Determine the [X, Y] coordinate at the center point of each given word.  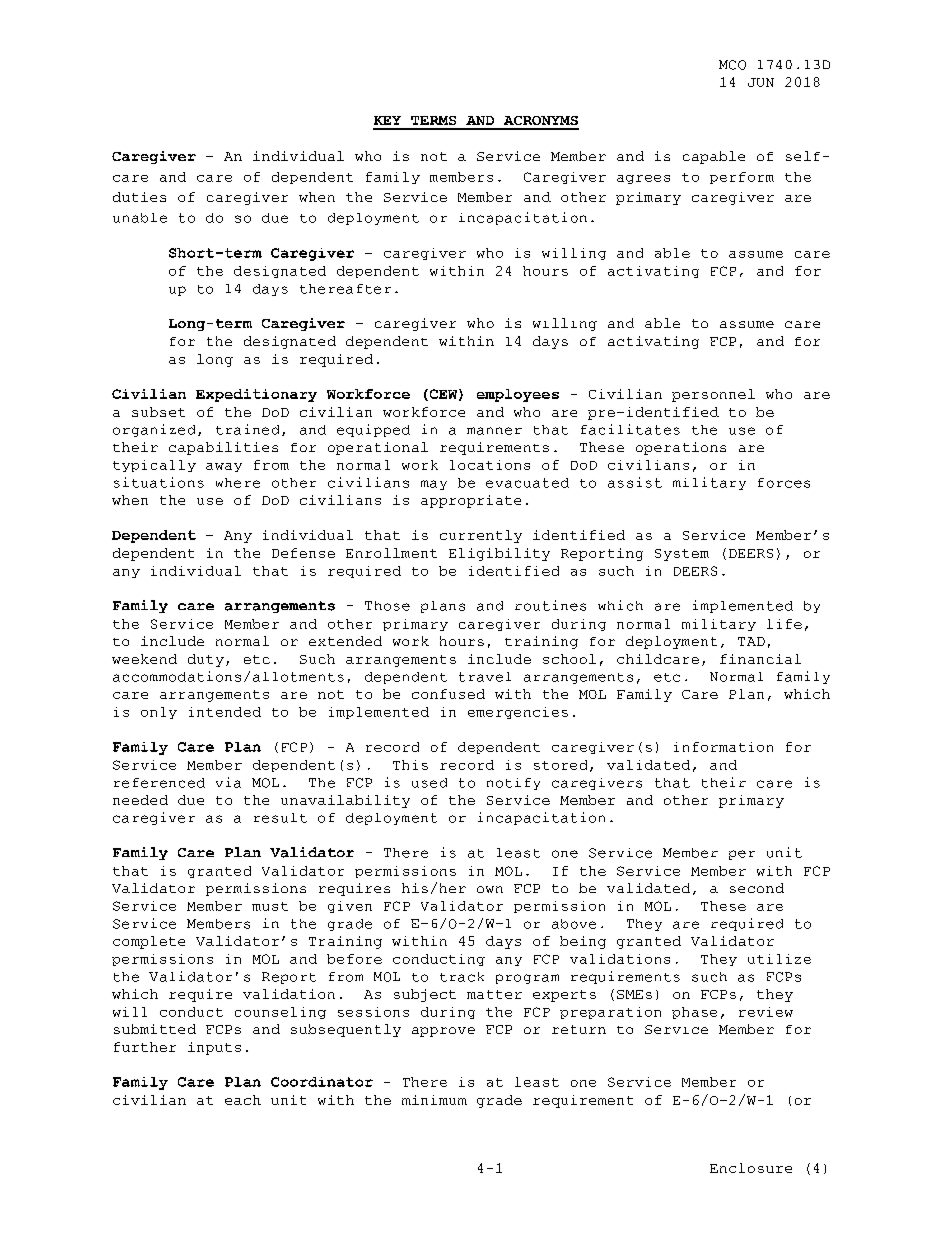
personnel [713, 395]
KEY [387, 120]
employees [518, 395]
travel [485, 677]
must [270, 906]
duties [139, 197]
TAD [751, 641]
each [243, 1100]
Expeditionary [256, 395]
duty [206, 660]
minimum [434, 1100]
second [757, 888]
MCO [732, 65]
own [490, 889]
